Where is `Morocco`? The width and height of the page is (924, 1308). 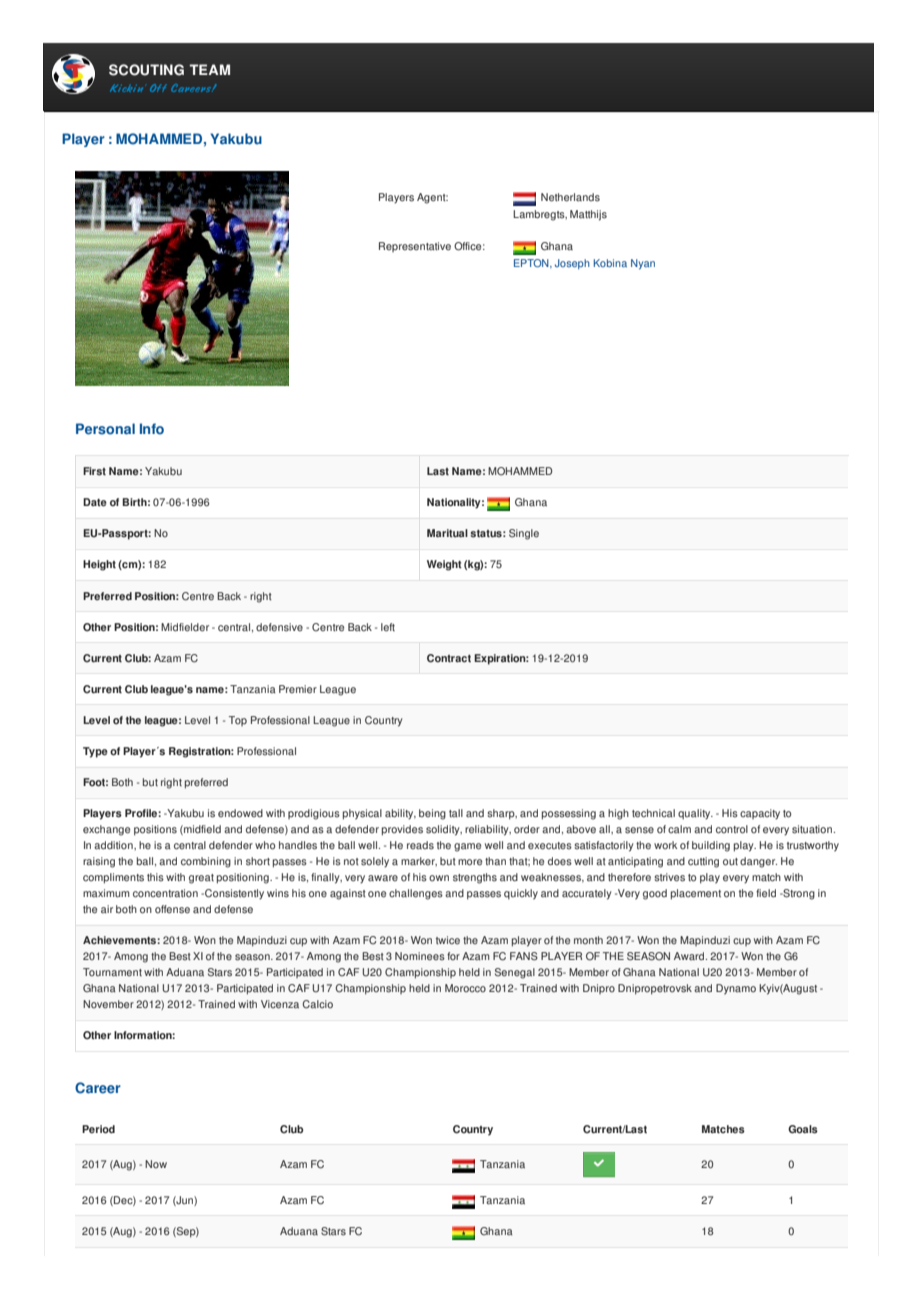
Morocco is located at coordinates (465, 988).
